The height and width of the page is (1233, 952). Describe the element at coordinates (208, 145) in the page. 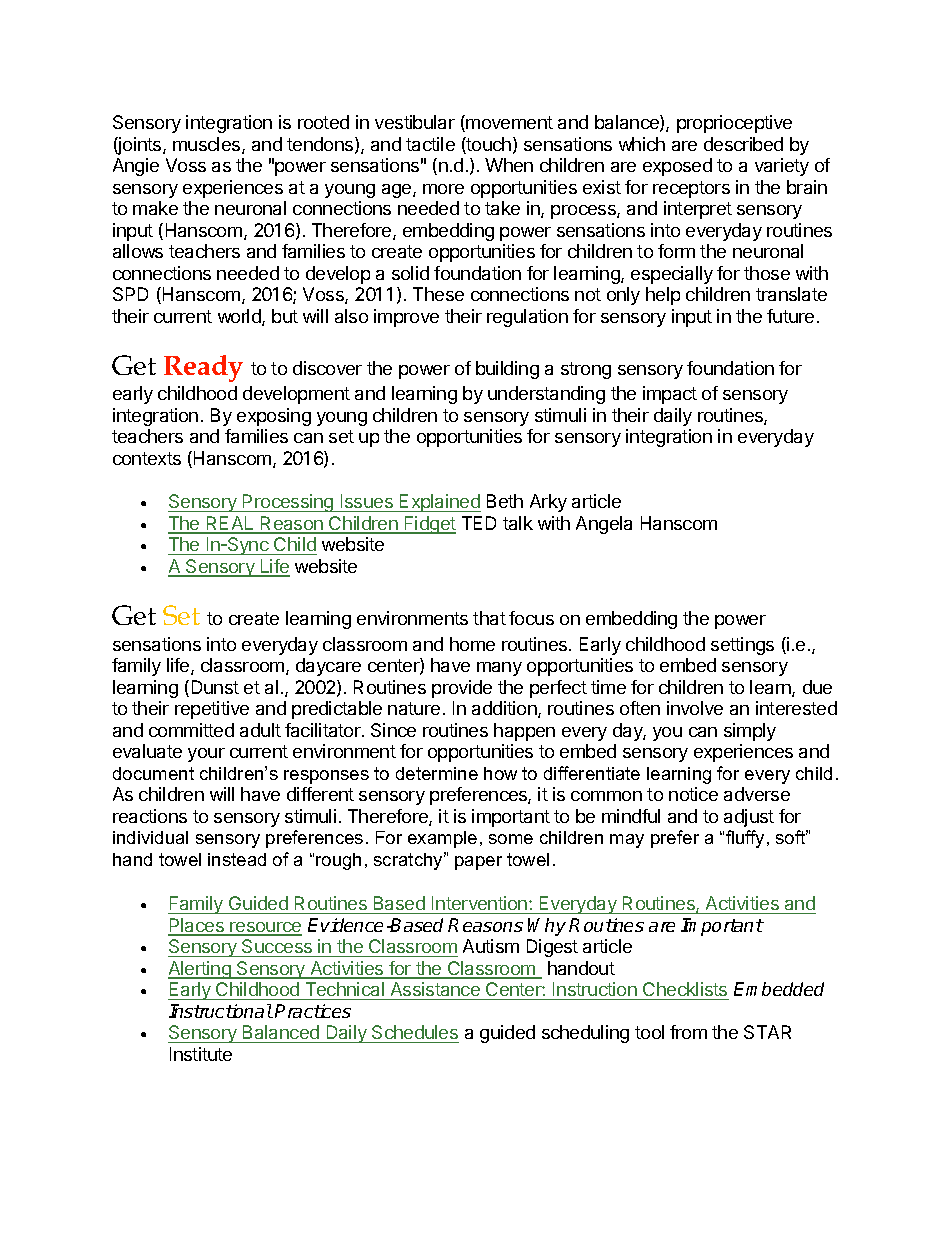

I see `muscles` at that location.
